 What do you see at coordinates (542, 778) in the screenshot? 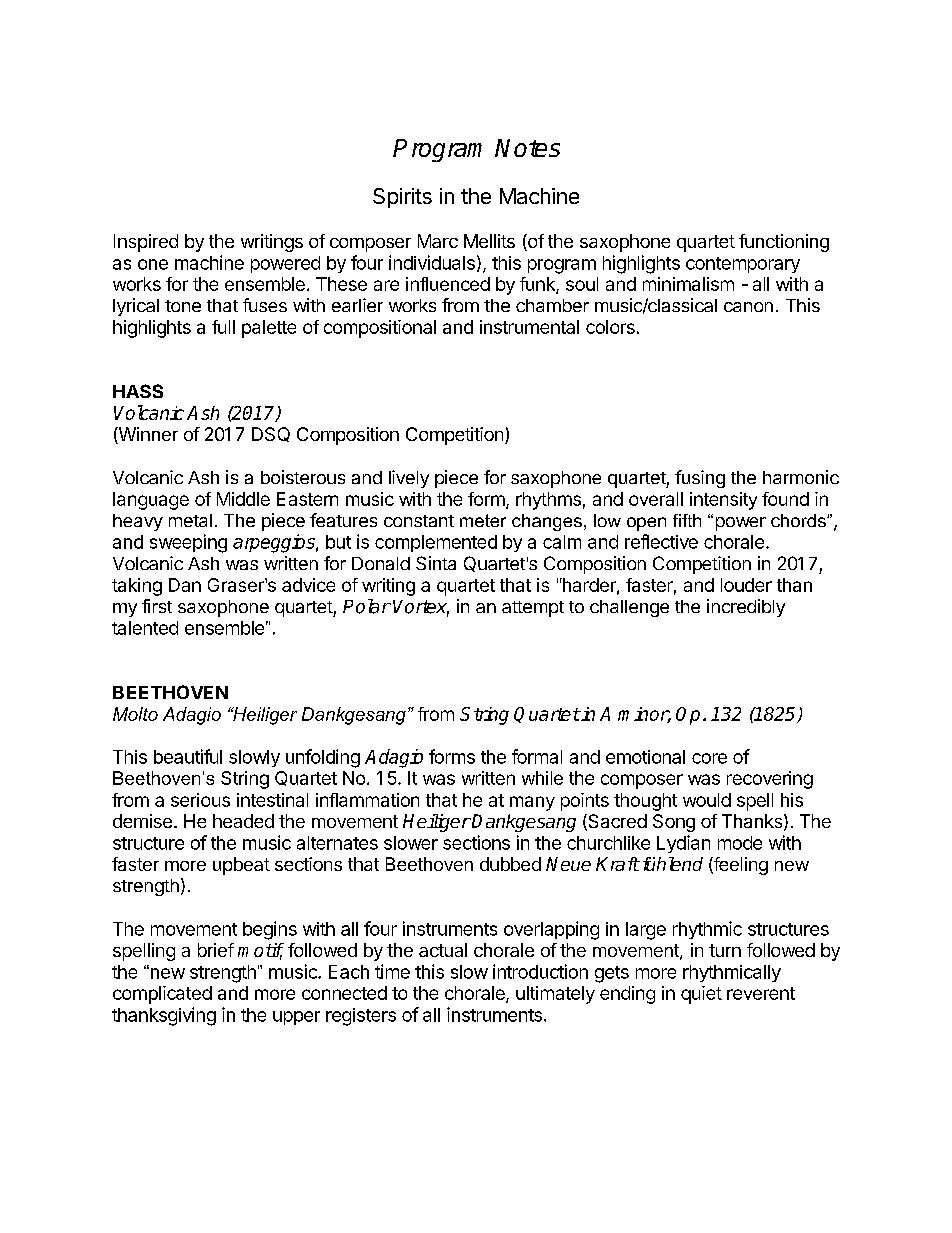
I see `while` at bounding box center [542, 778].
